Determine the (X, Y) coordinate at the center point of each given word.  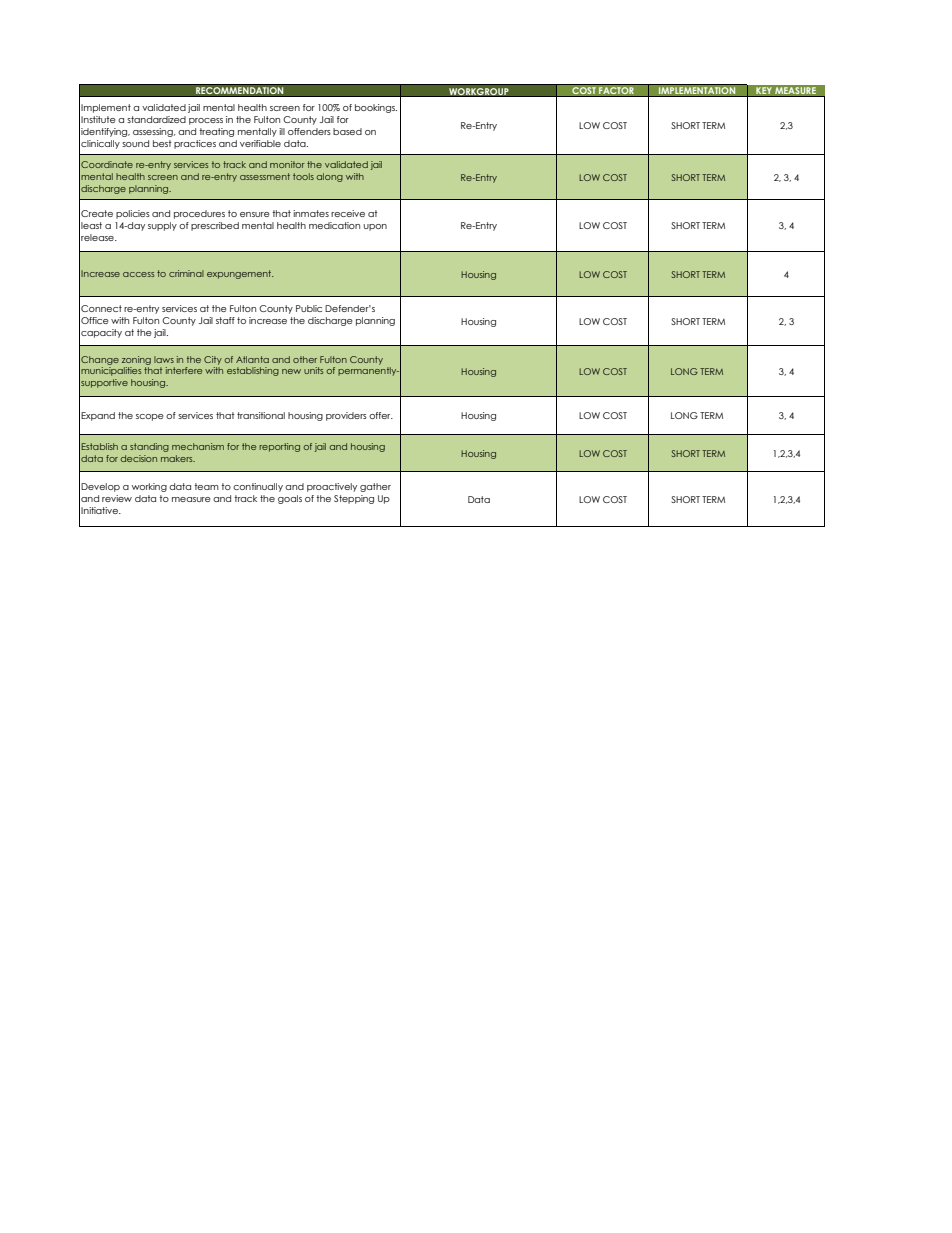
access (138, 274)
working (149, 487)
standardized (156, 119)
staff (225, 320)
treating (216, 132)
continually (258, 487)
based (347, 131)
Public (309, 308)
